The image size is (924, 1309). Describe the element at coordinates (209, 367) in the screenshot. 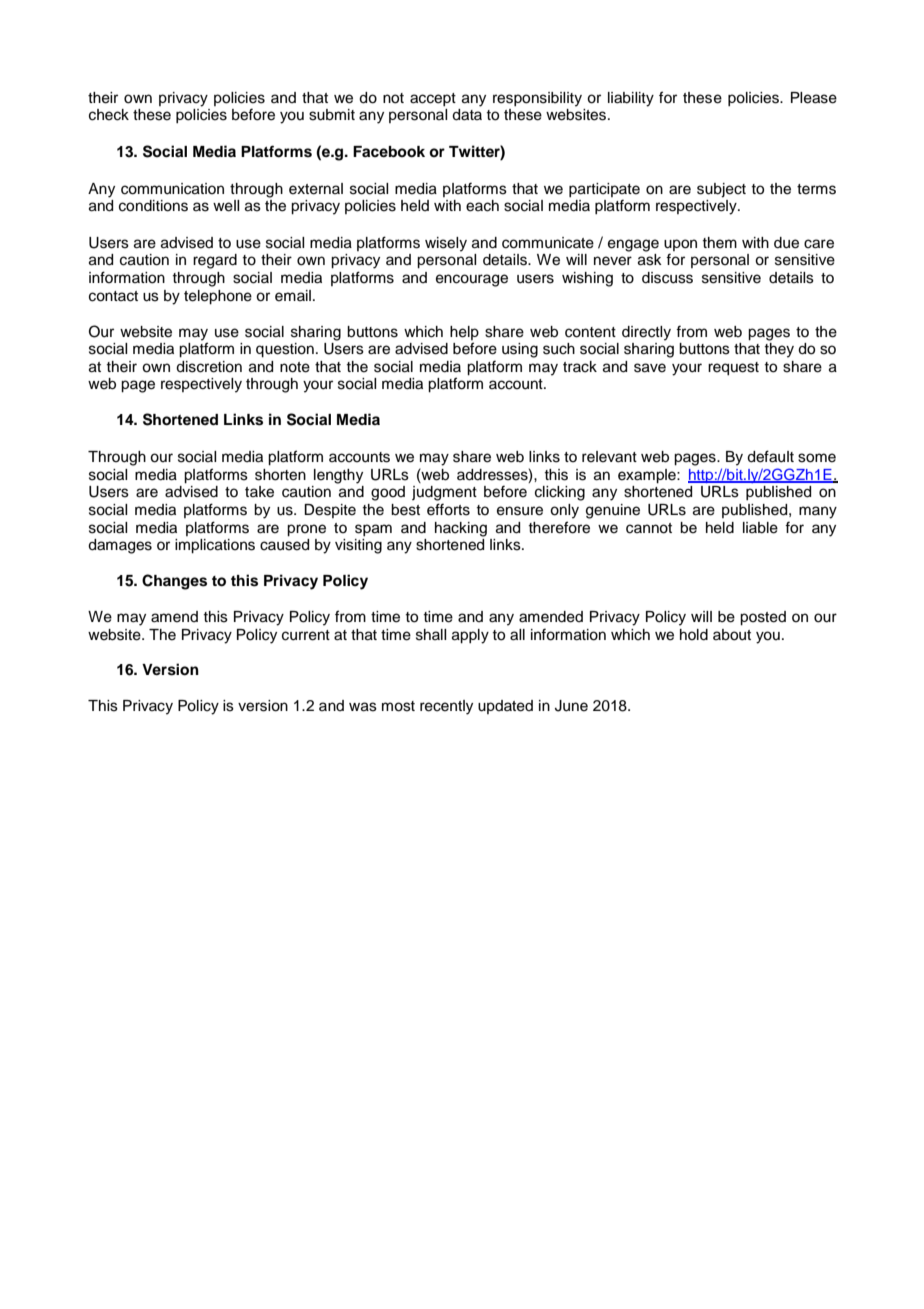

I see `discretion` at that location.
